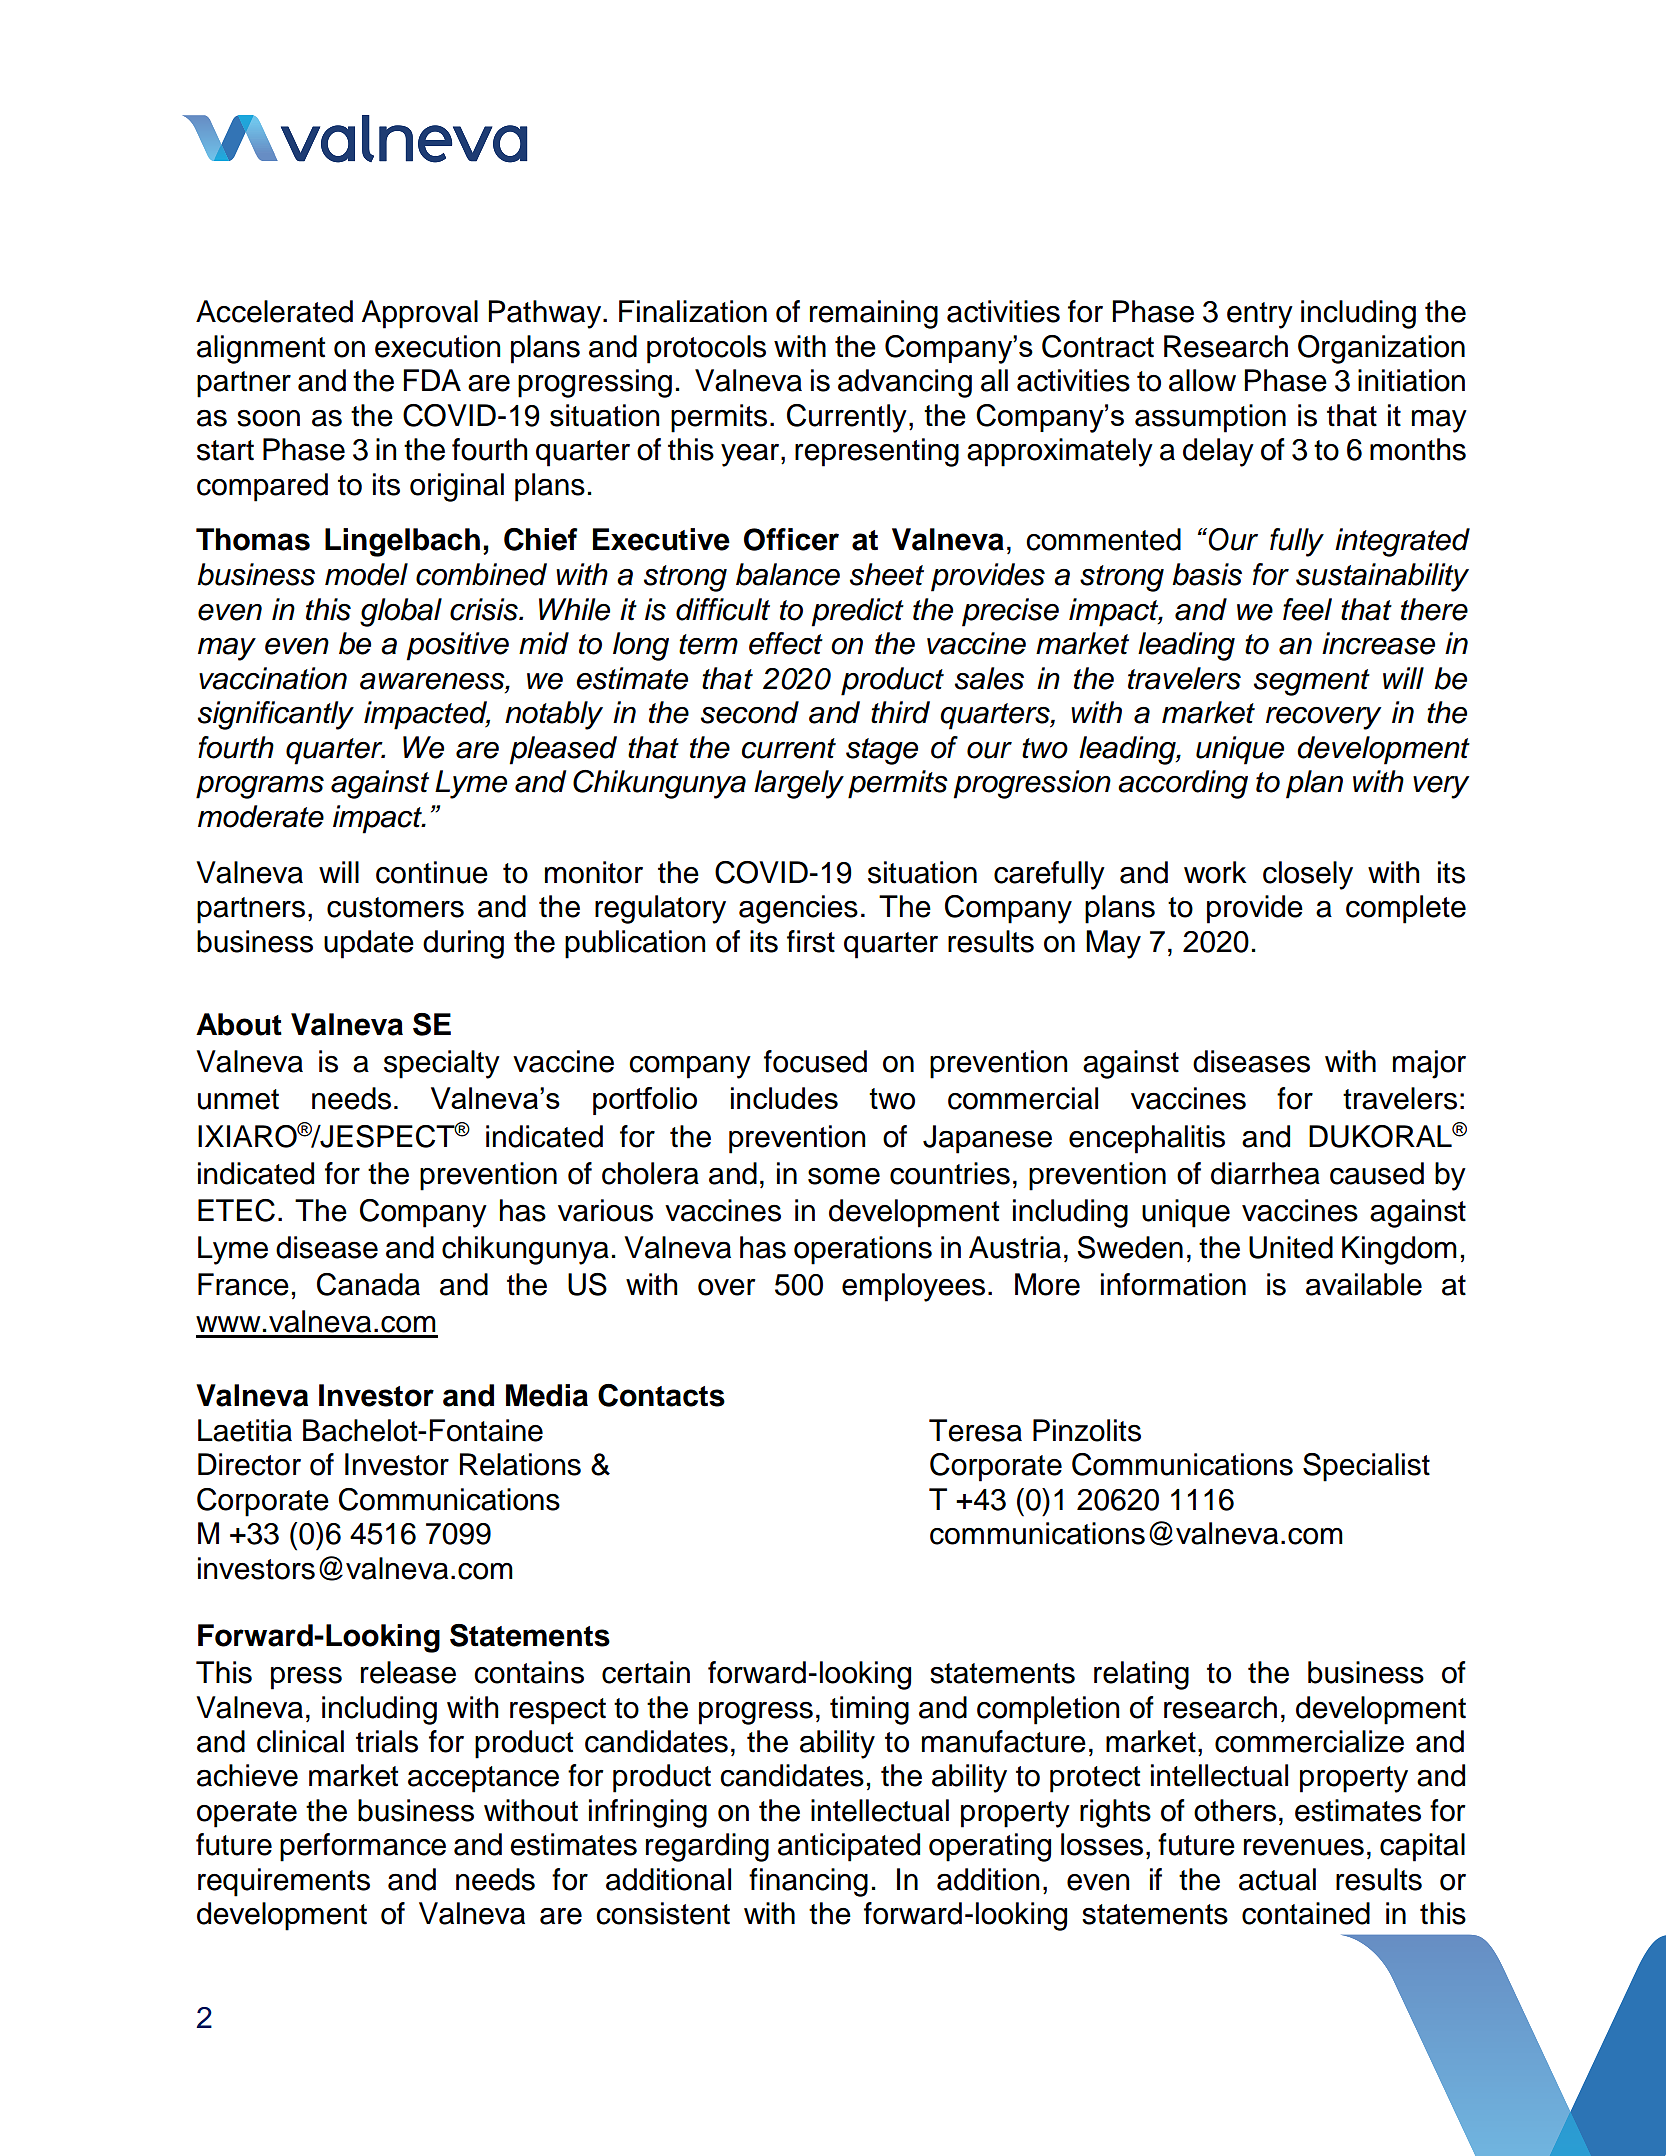 This screenshot has height=2156, width=1666. Describe the element at coordinates (1265, 1173) in the screenshot. I see `diarrhea` at that location.
